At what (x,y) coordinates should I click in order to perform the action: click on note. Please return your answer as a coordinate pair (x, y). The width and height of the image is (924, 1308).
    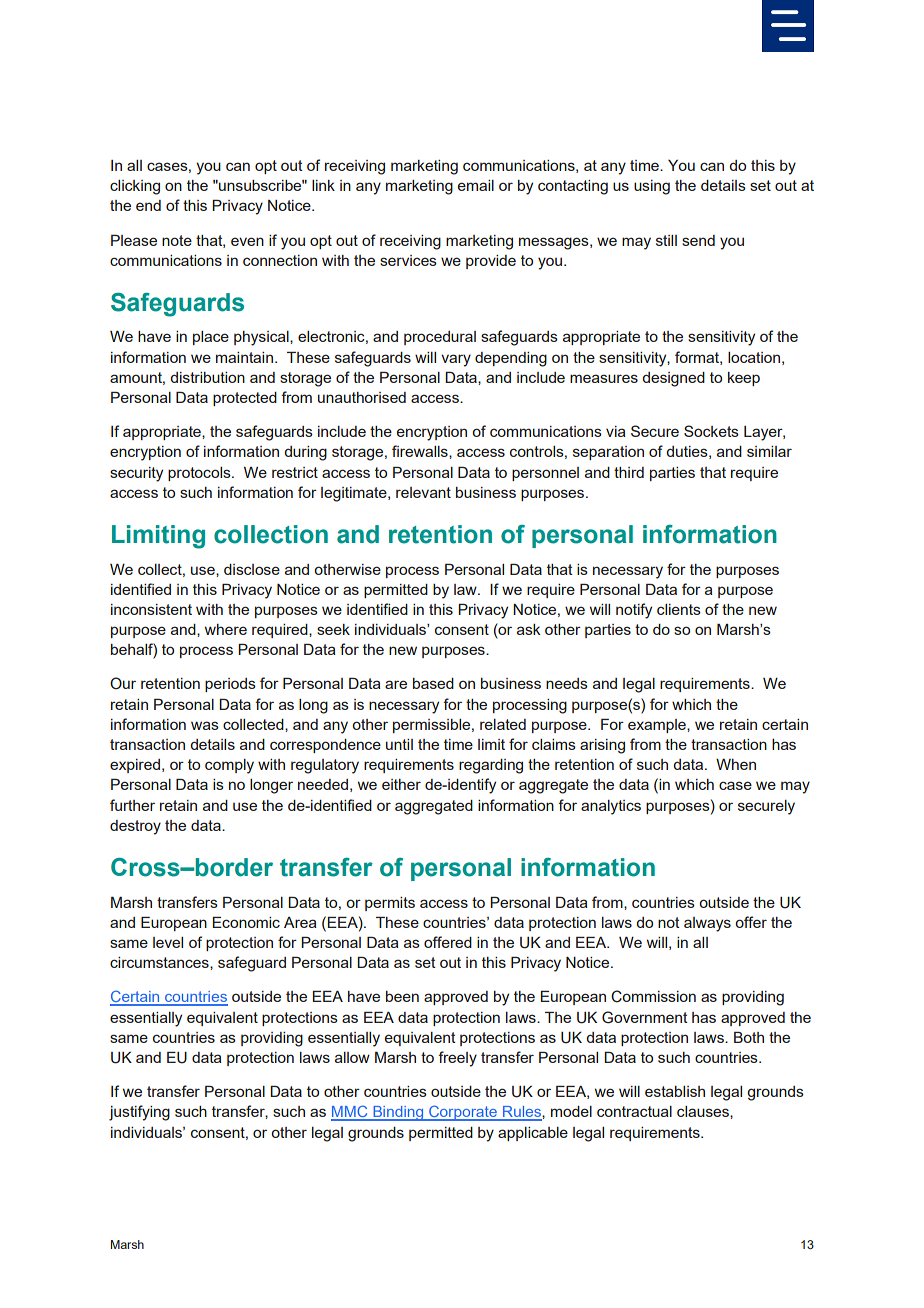
    Looking at the image, I should click on (177, 240).
